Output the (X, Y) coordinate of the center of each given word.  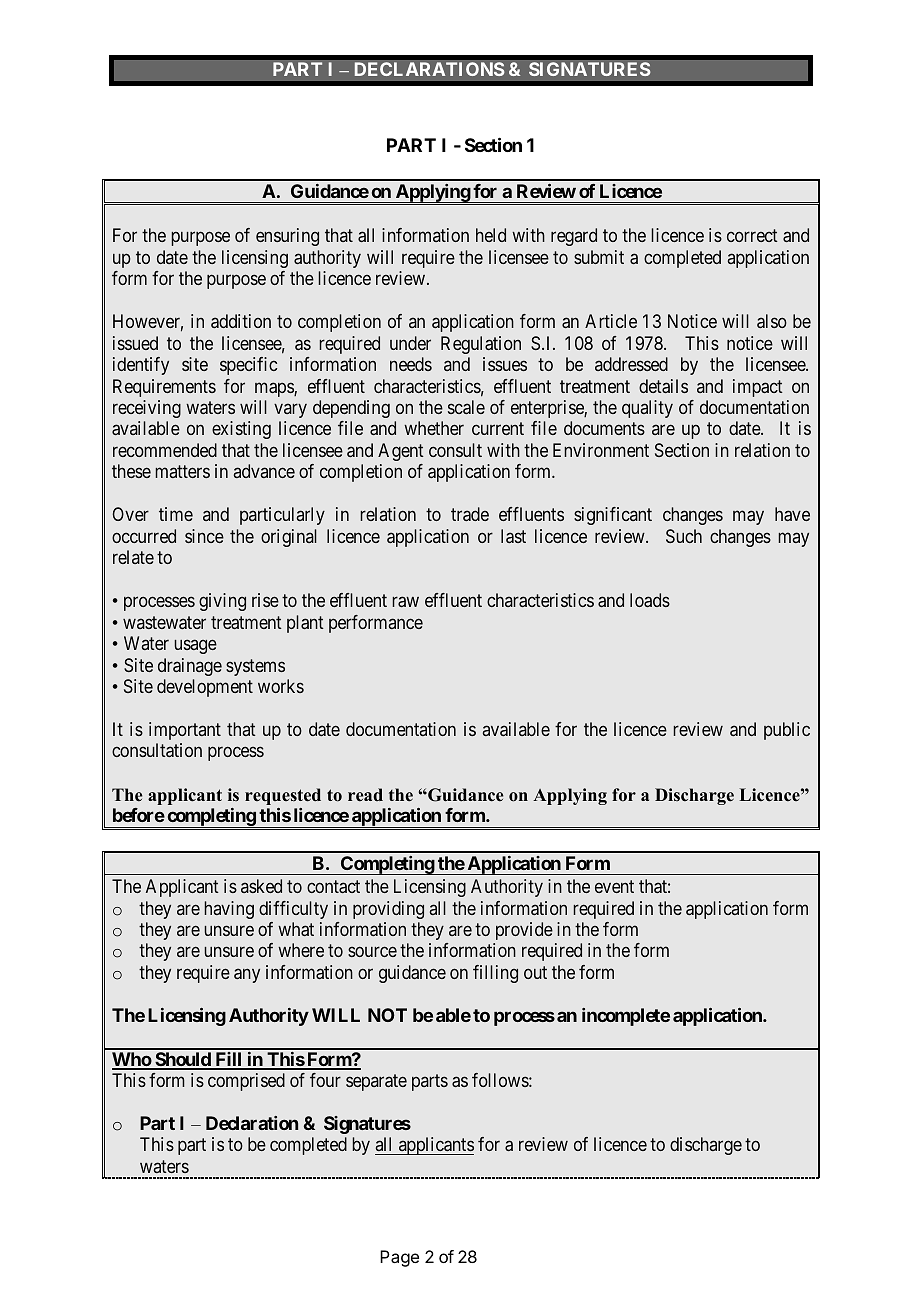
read (365, 795)
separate (376, 1082)
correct (752, 236)
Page (399, 1258)
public (787, 731)
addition (241, 321)
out (535, 972)
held (491, 235)
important (185, 731)
